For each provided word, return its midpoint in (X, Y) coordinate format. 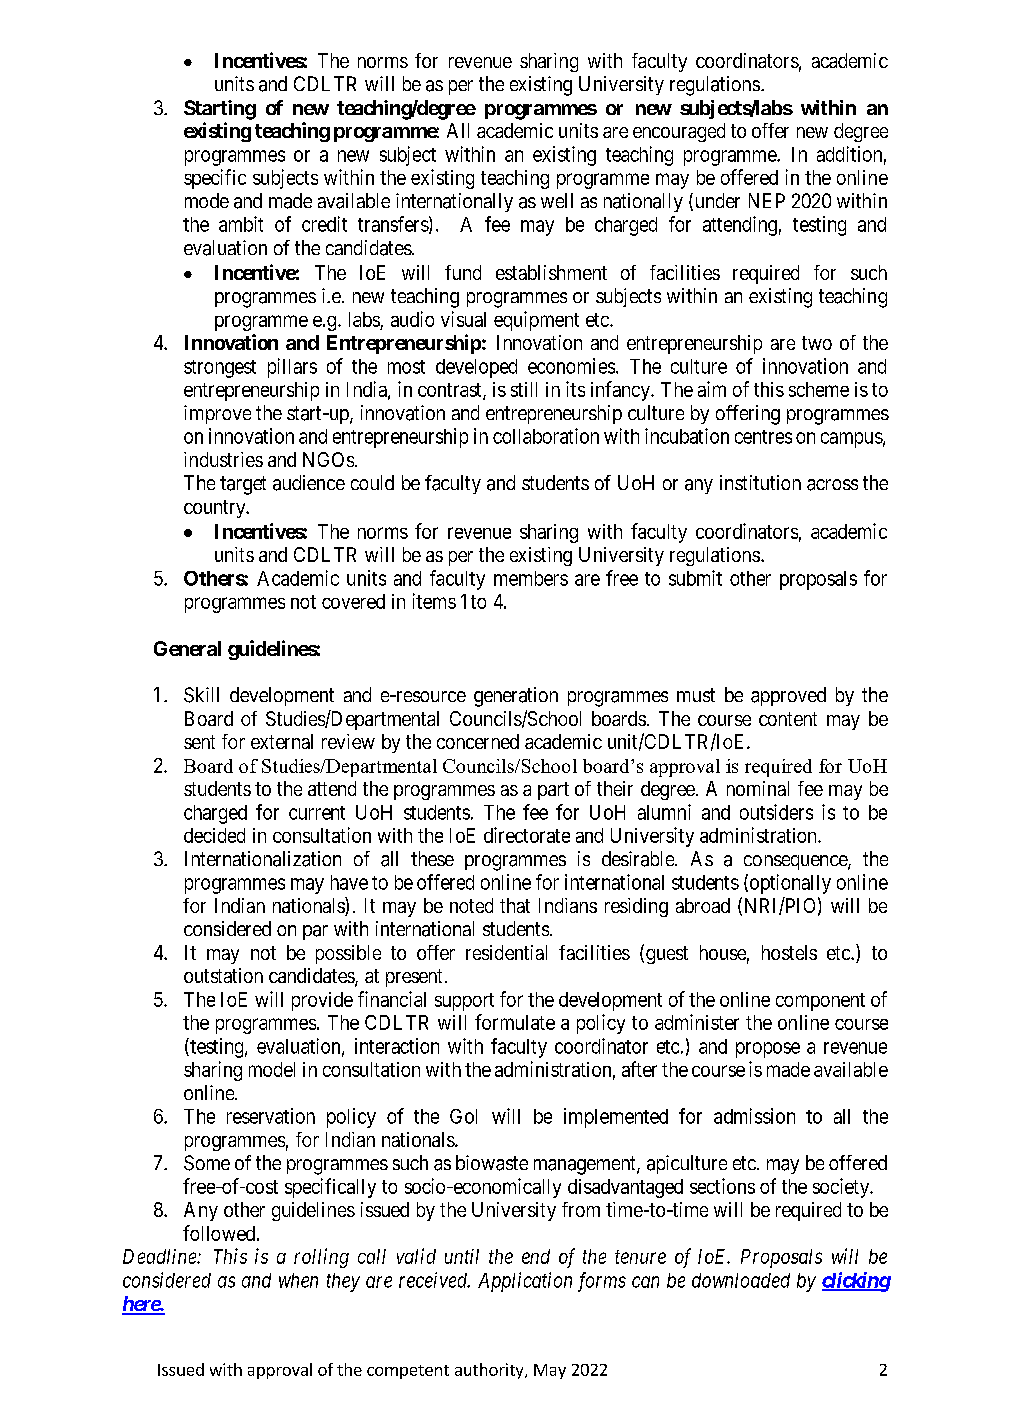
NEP (767, 200)
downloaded (741, 1280)
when (298, 1280)
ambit (241, 224)
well (557, 200)
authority (490, 1371)
